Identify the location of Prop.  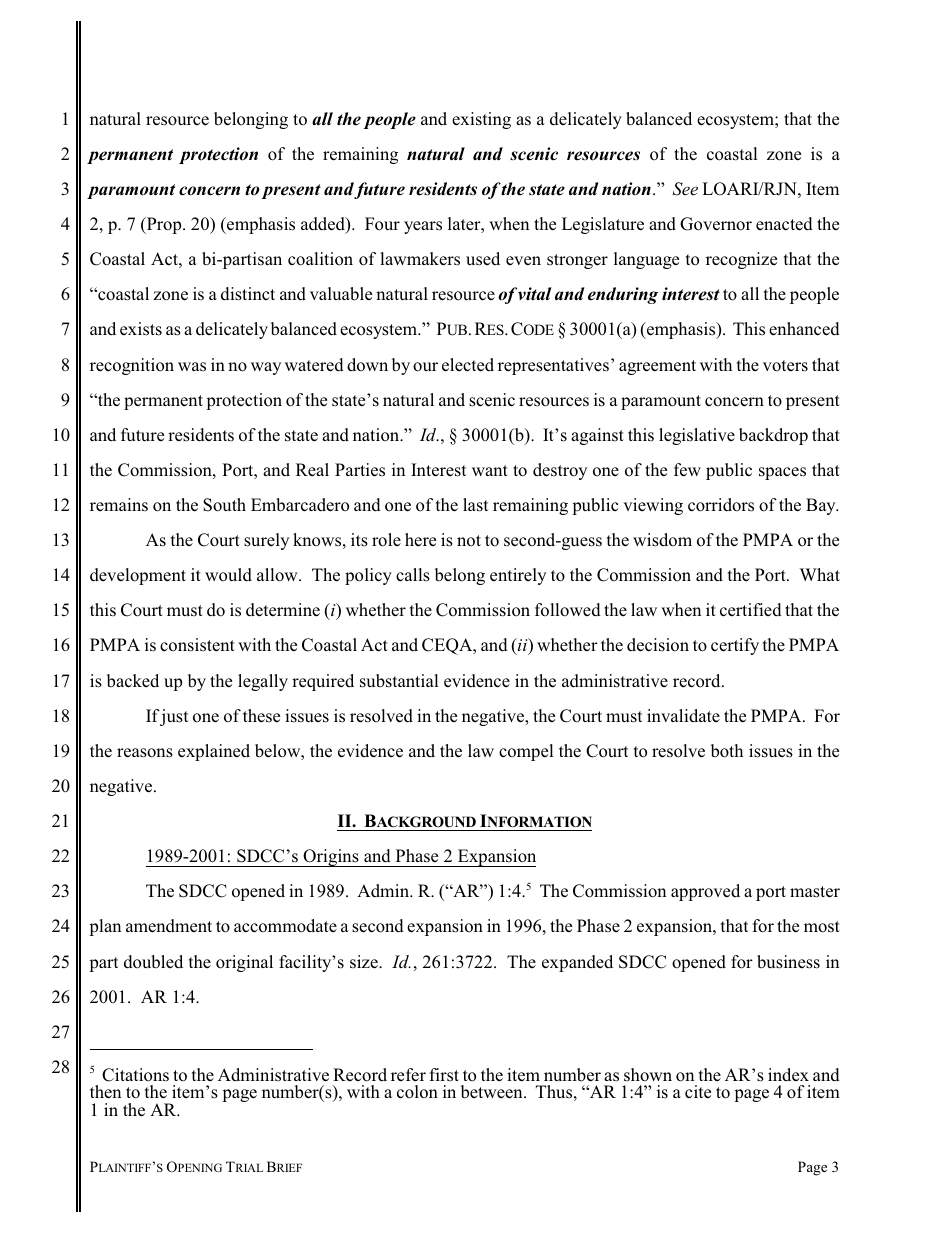
(164, 225).
